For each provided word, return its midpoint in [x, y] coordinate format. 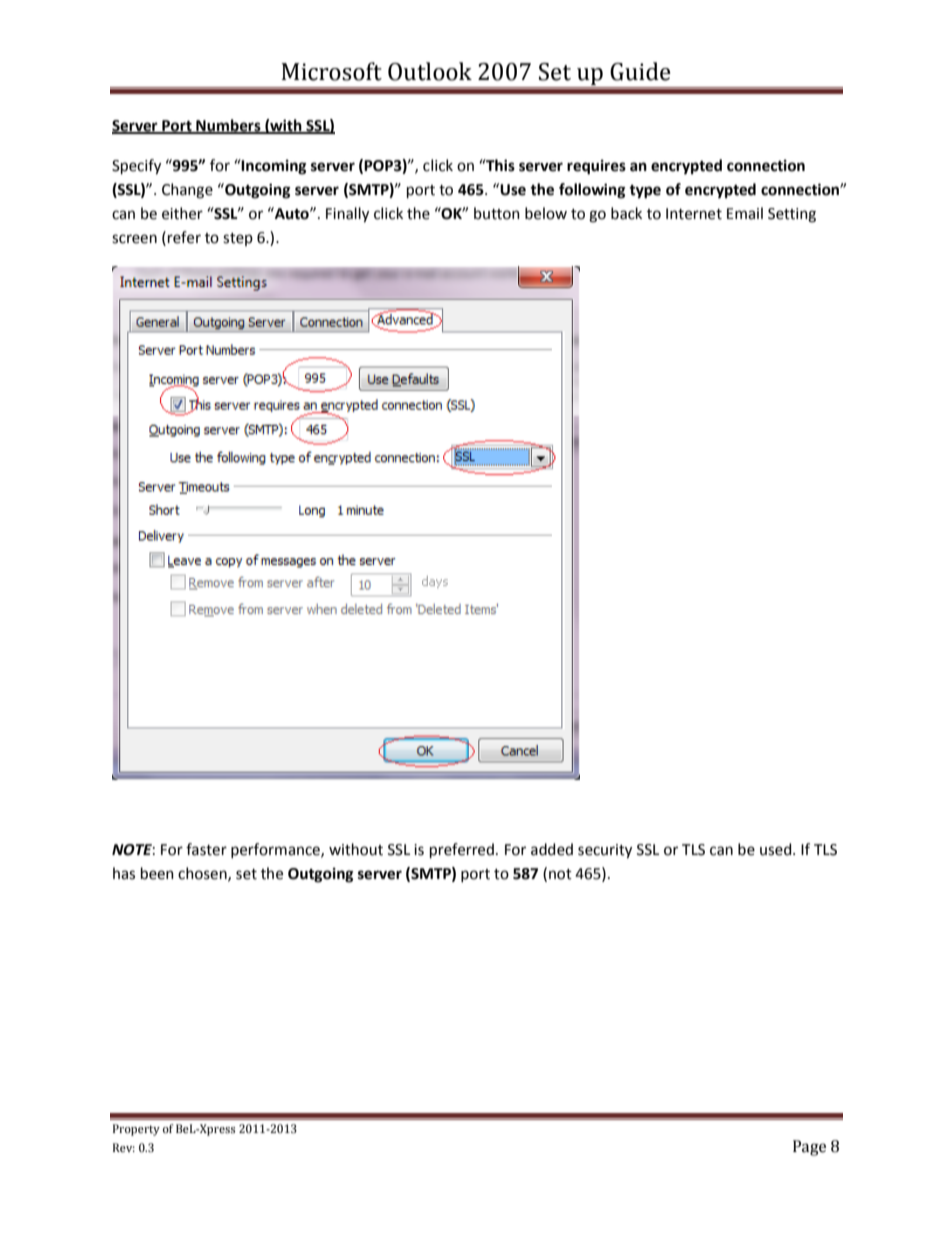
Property [136, 1130]
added [552, 849]
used [777, 849]
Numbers [228, 126]
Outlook [430, 71]
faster [206, 849]
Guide [640, 71]
